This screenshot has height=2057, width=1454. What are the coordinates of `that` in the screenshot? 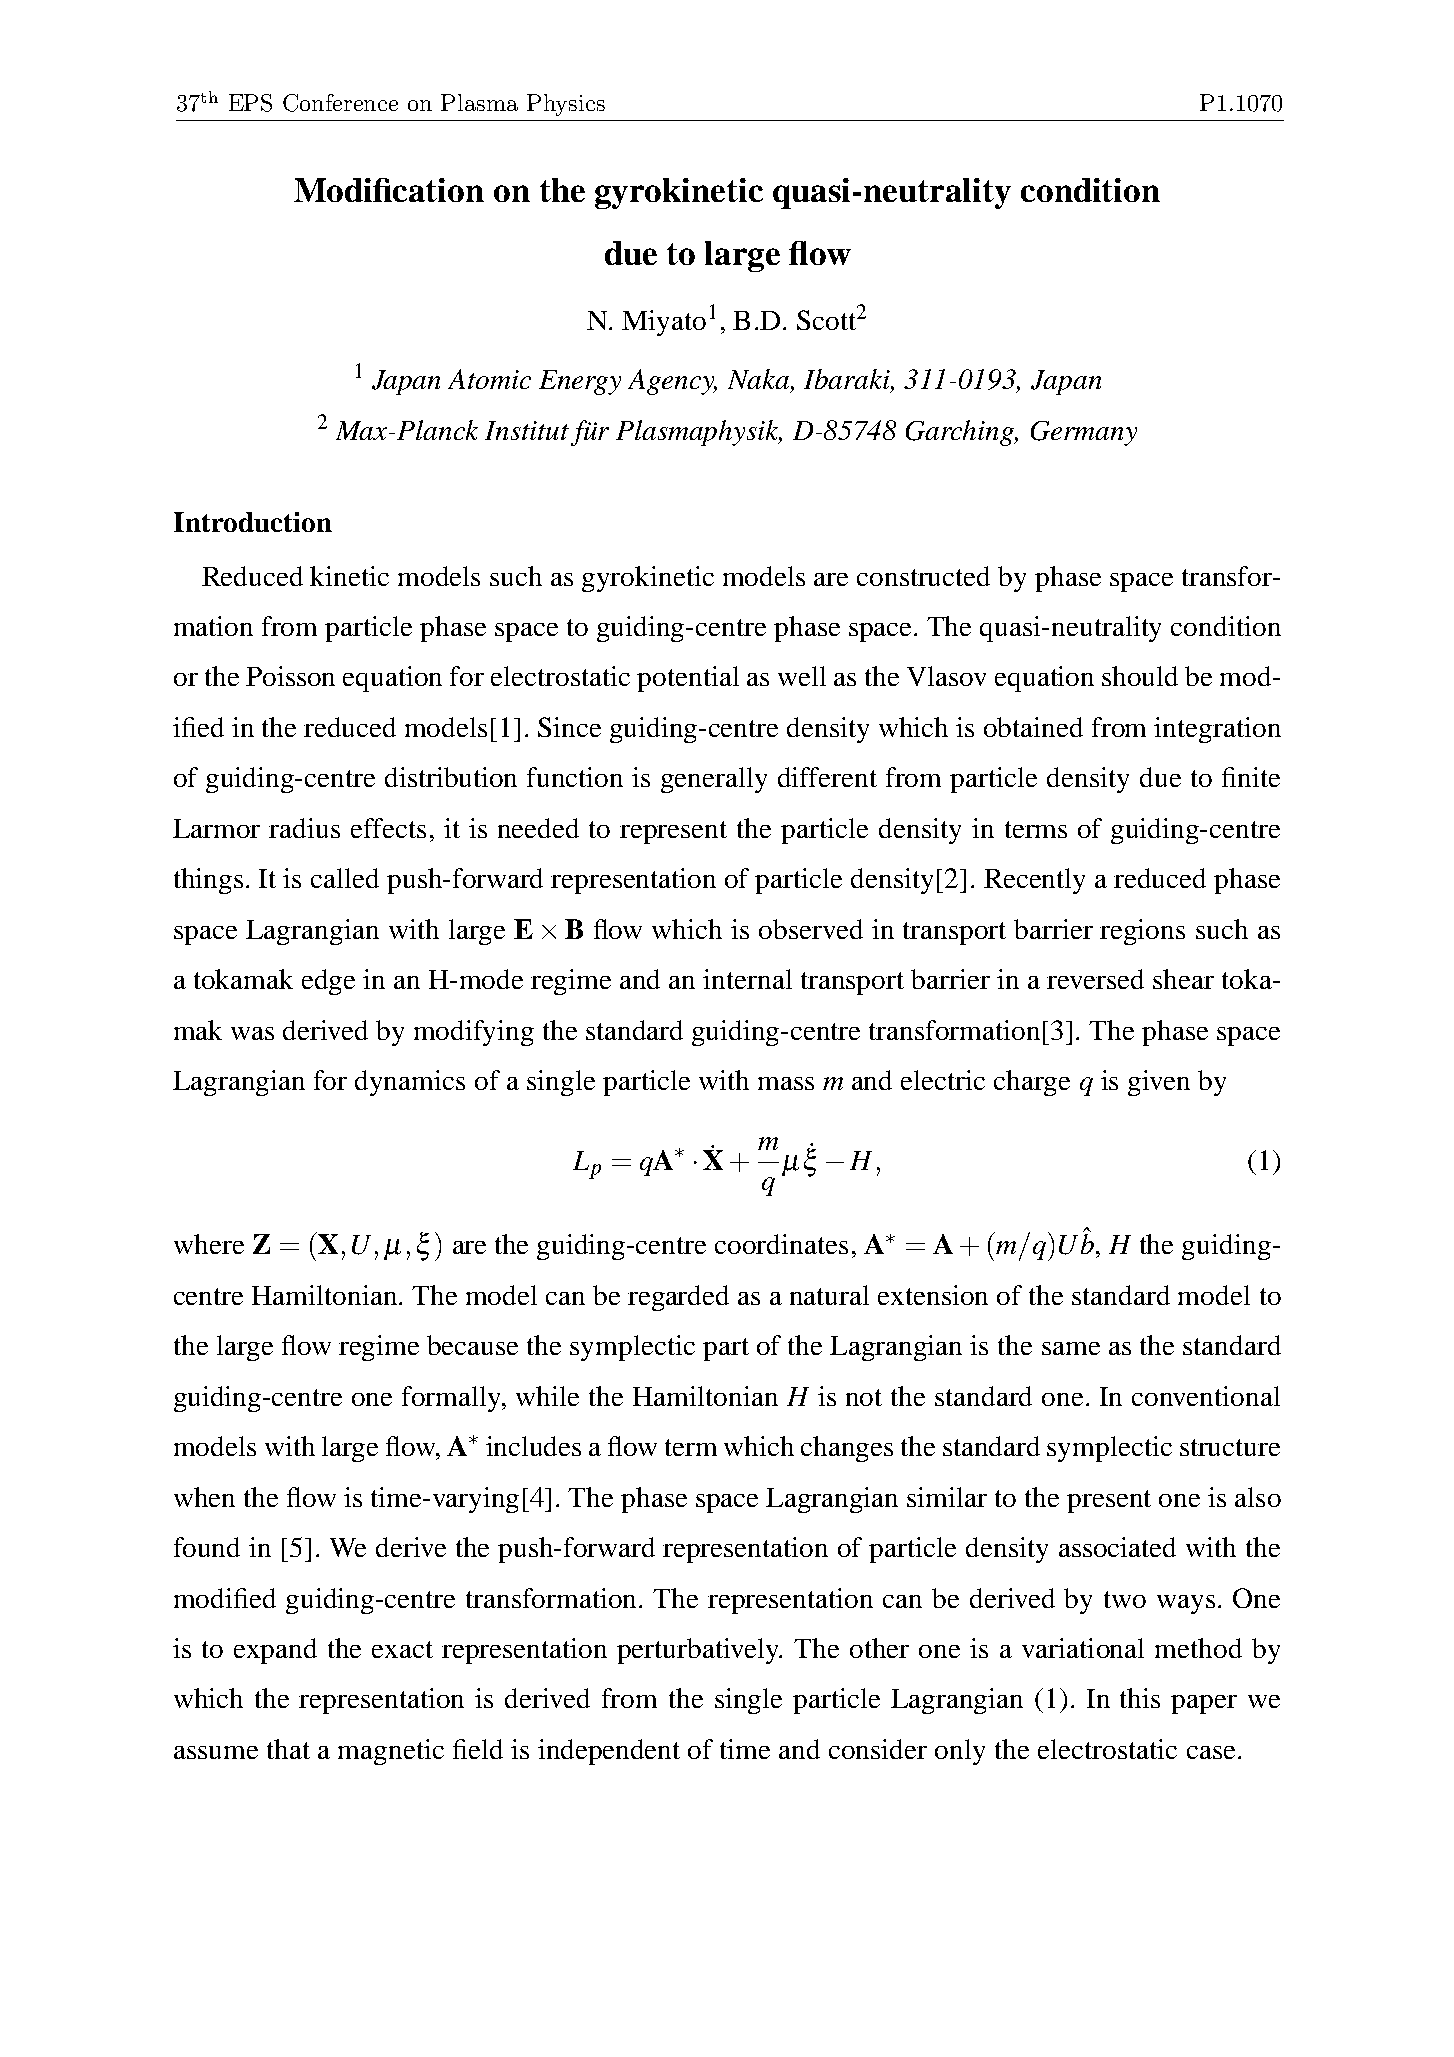 It's located at (288, 1749).
